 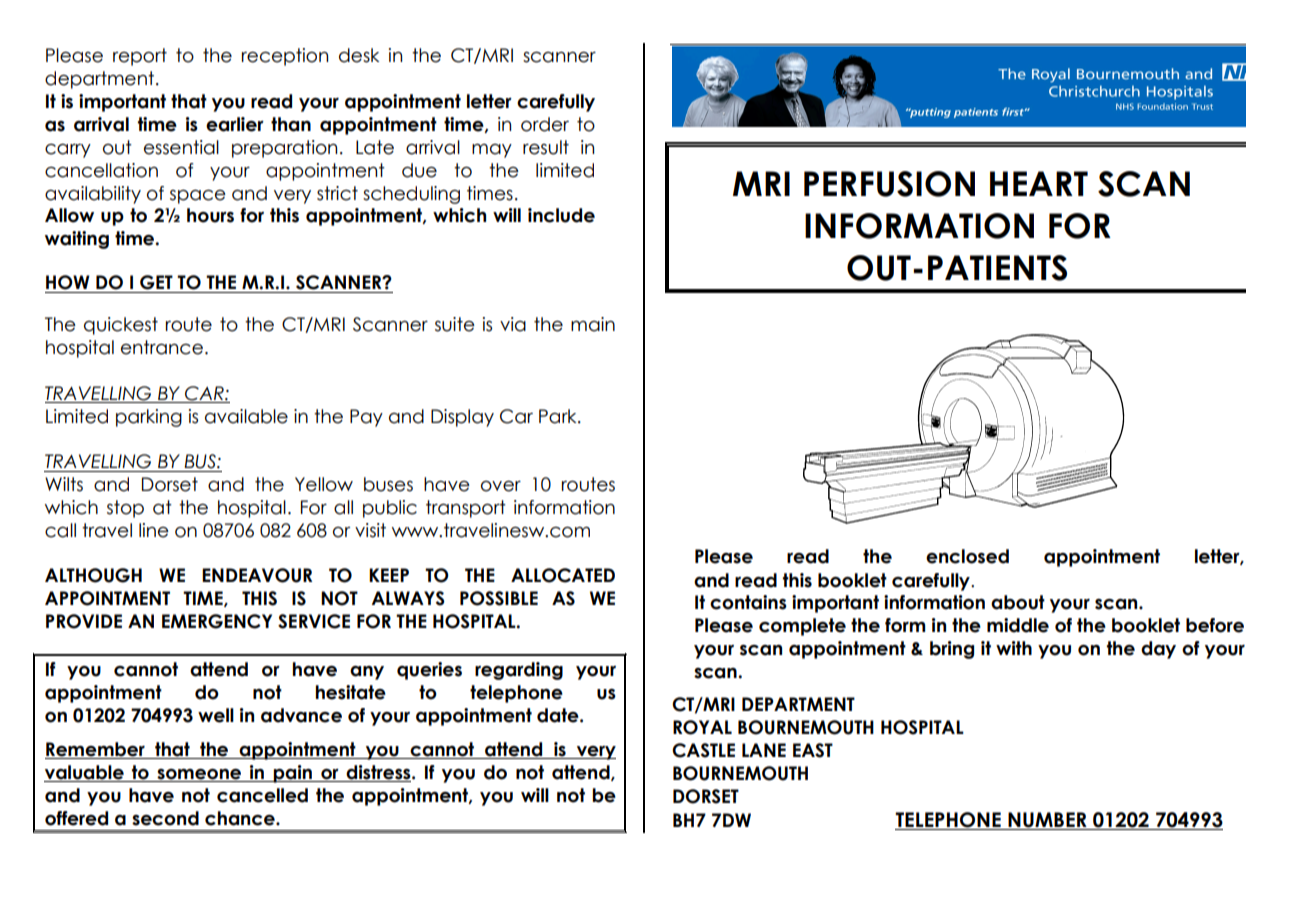 What do you see at coordinates (545, 124) in the document?
I see `order` at bounding box center [545, 124].
